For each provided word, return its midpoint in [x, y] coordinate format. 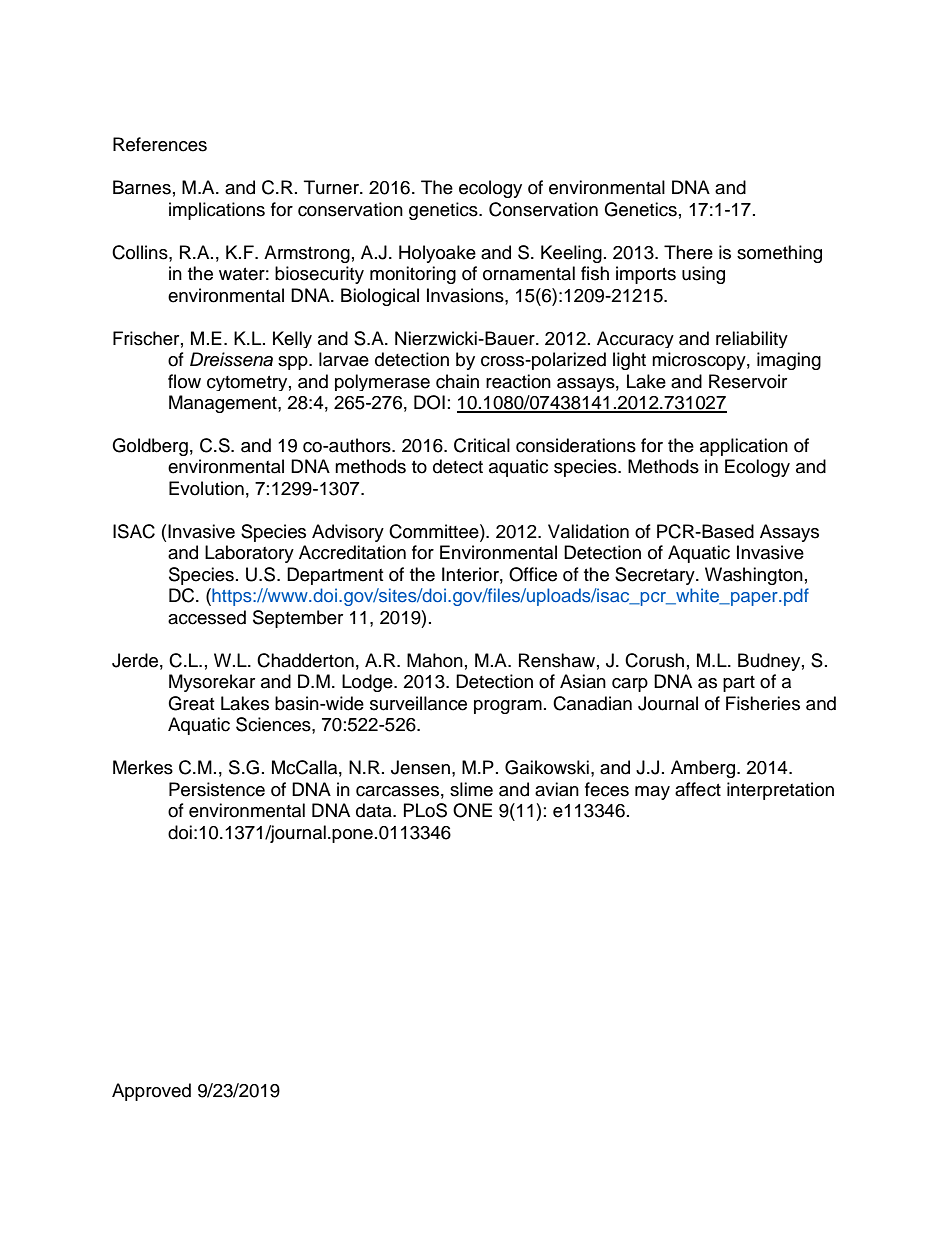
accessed [207, 617]
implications [217, 211]
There [688, 252]
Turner [332, 187]
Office [533, 574]
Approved [151, 1092]
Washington [754, 576]
